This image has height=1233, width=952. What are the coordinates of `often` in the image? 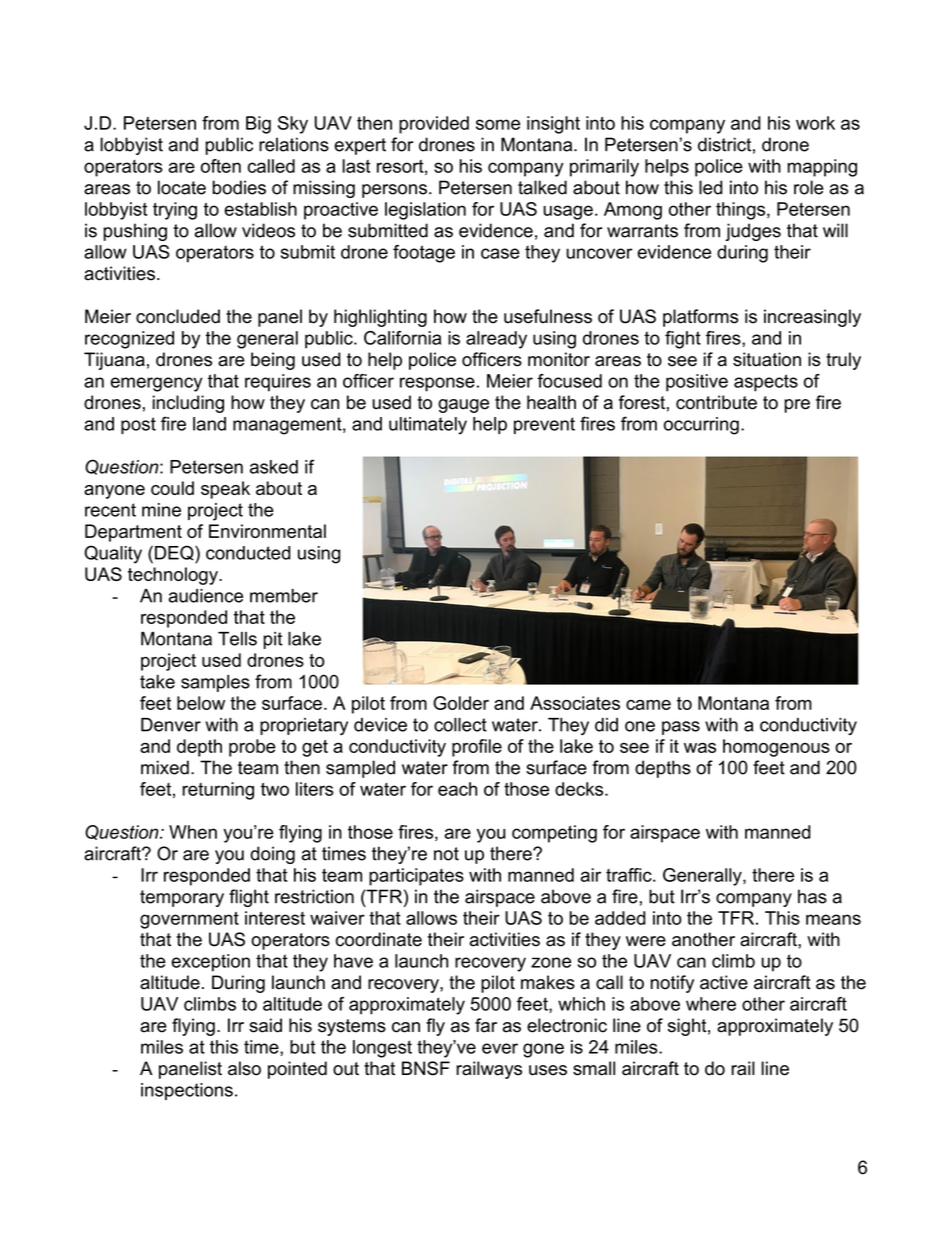 It's located at (221, 166).
